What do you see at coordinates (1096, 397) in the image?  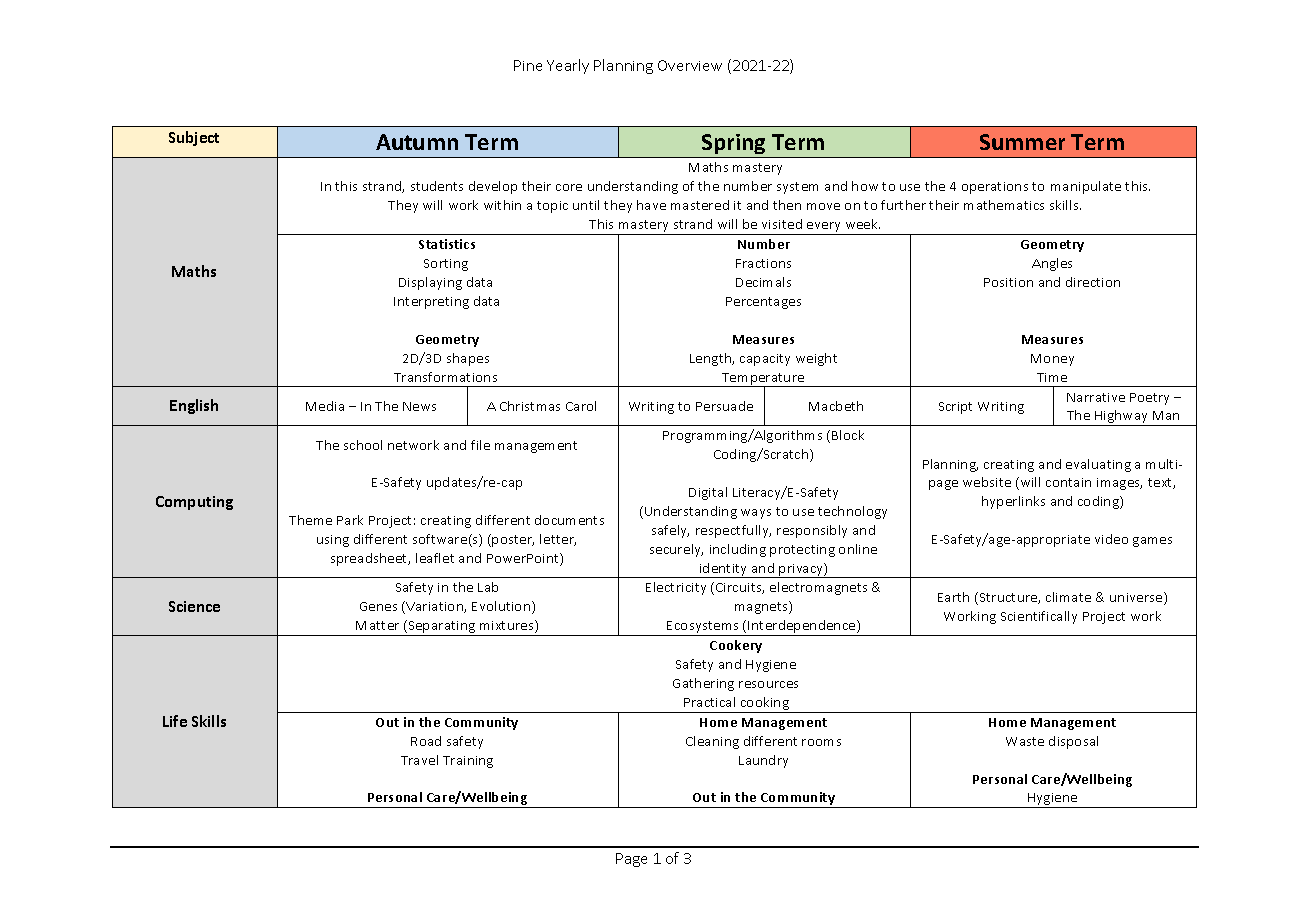 I see `Narrative` at bounding box center [1096, 397].
